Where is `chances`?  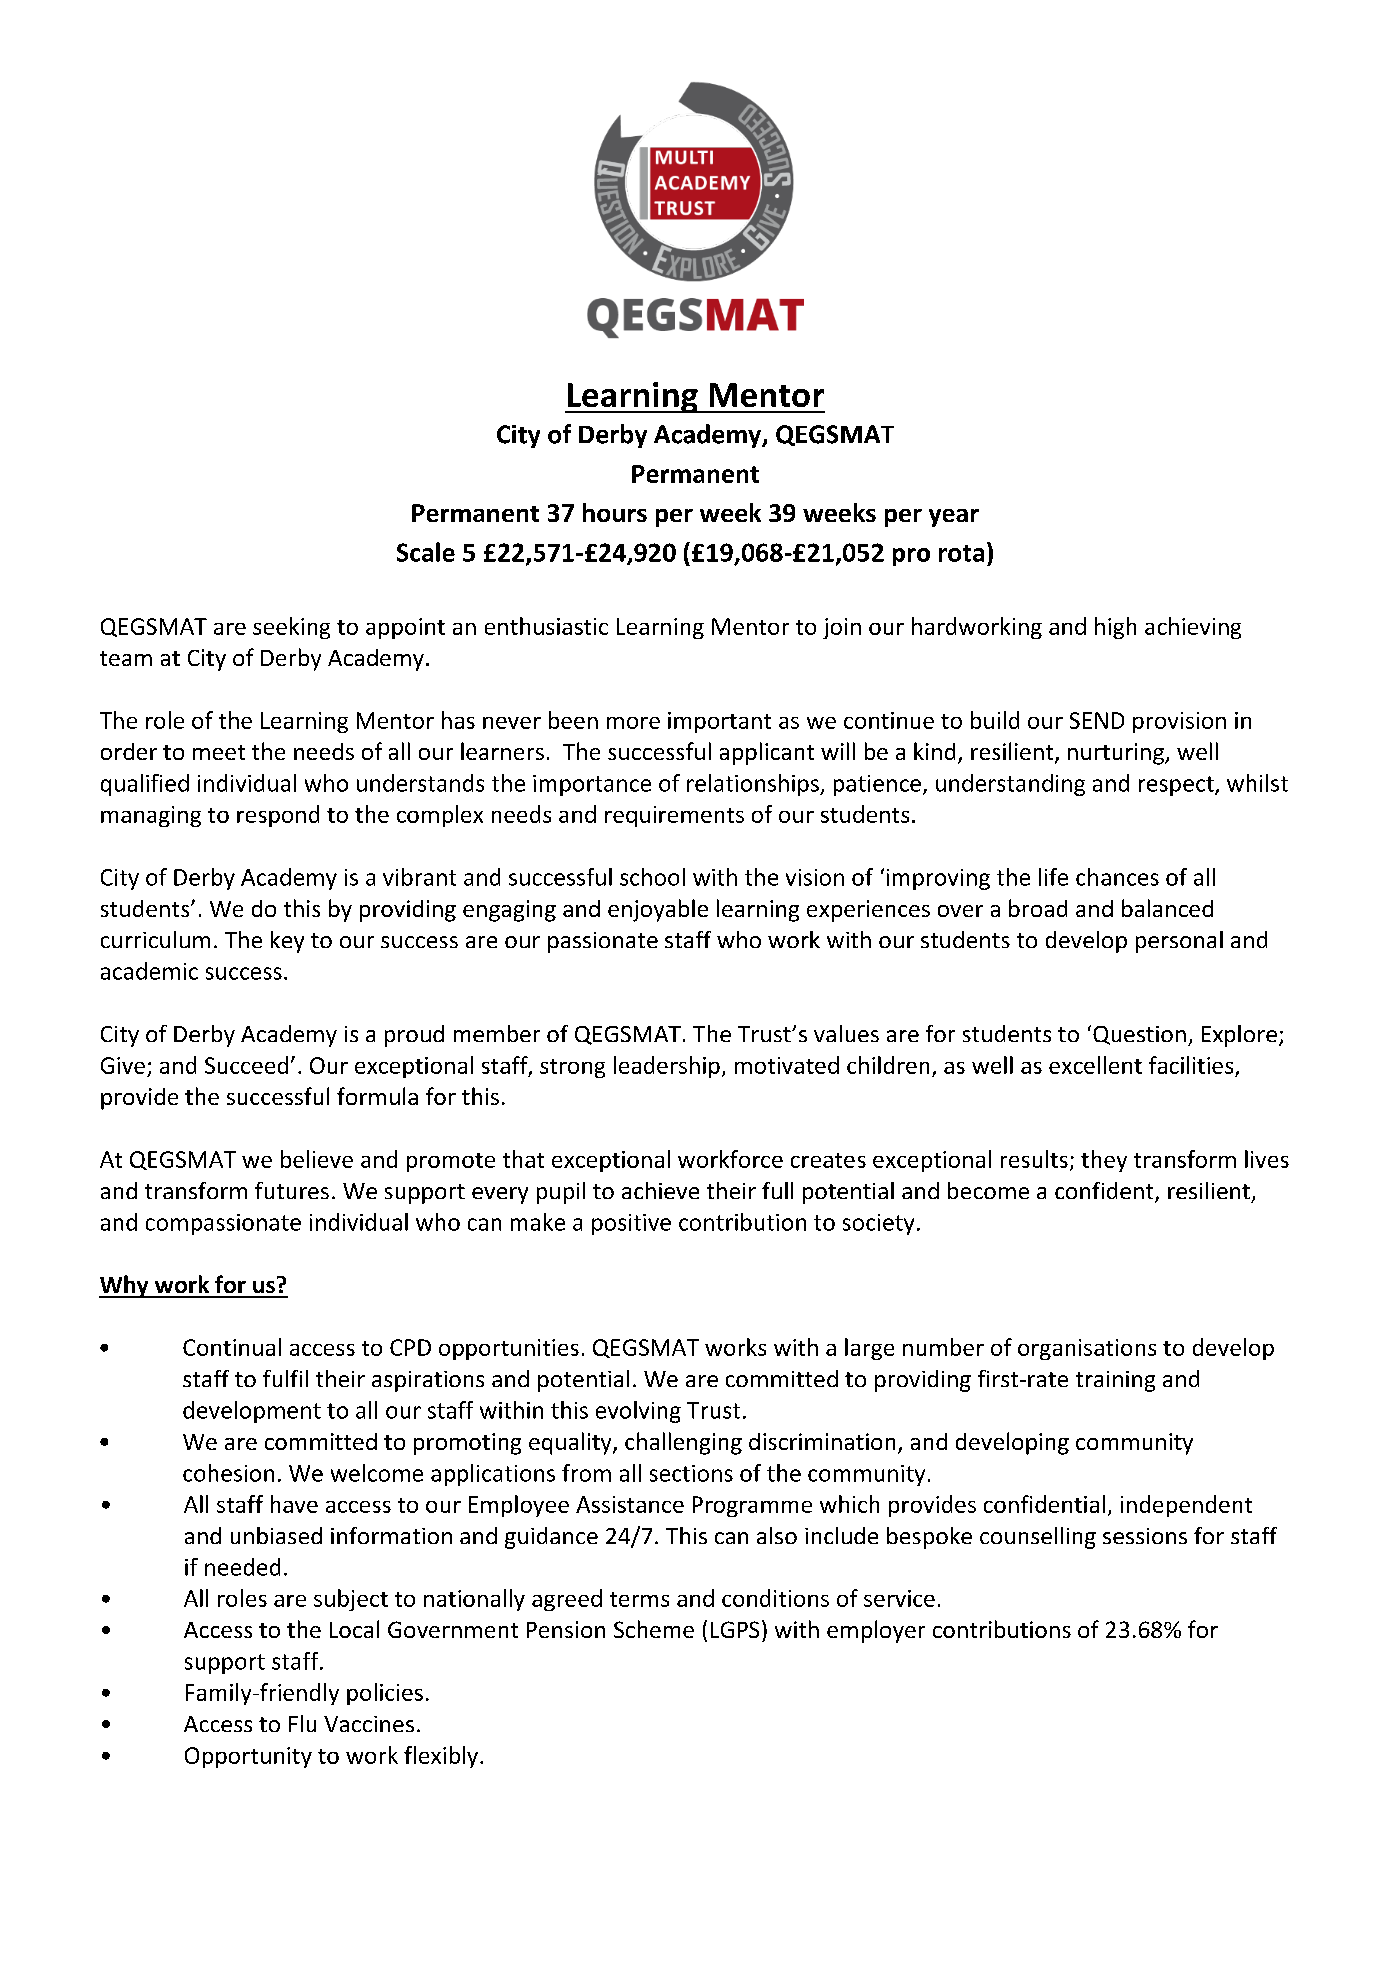 chances is located at coordinates (1117, 877).
